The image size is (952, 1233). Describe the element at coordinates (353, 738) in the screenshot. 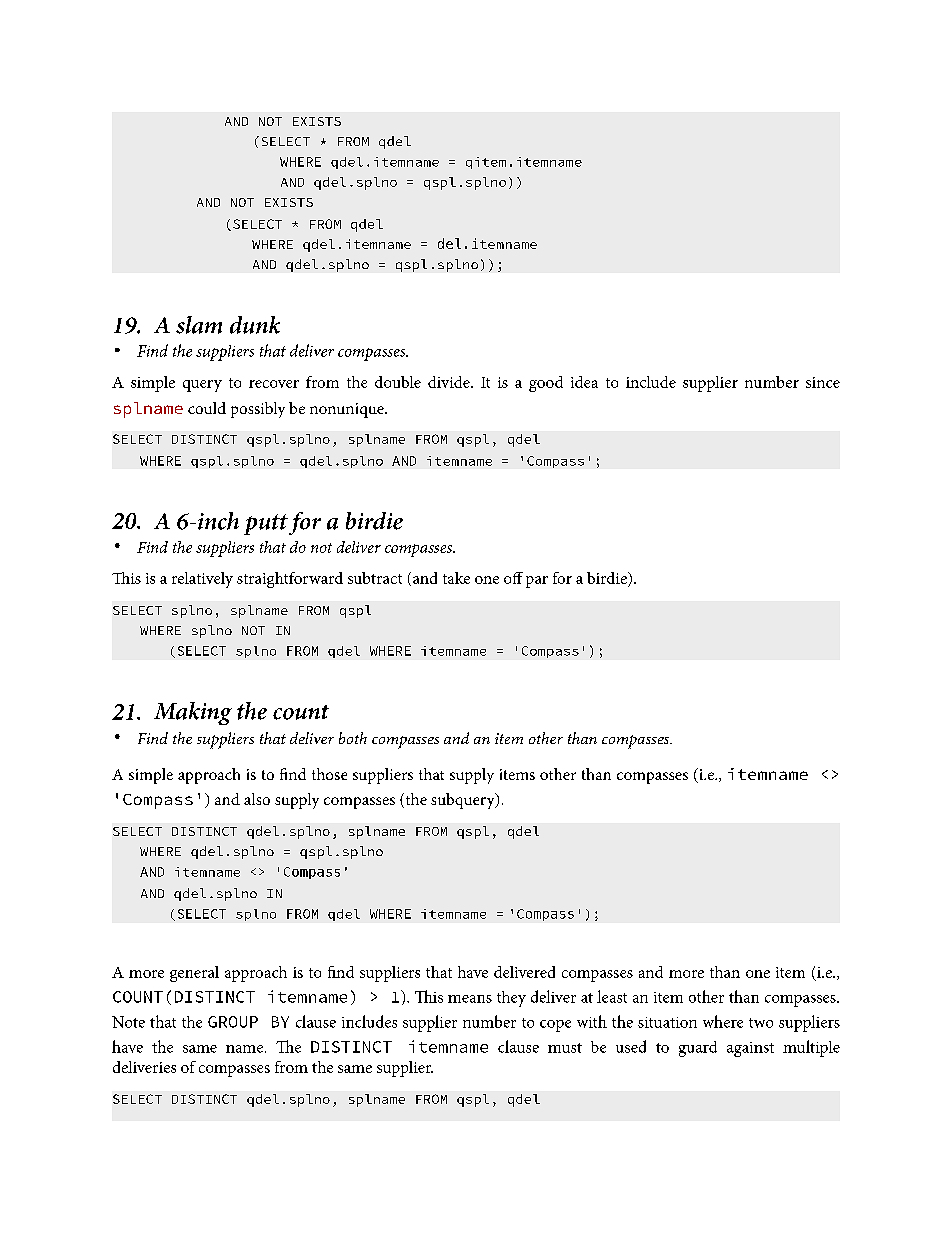

I see `both` at that location.
